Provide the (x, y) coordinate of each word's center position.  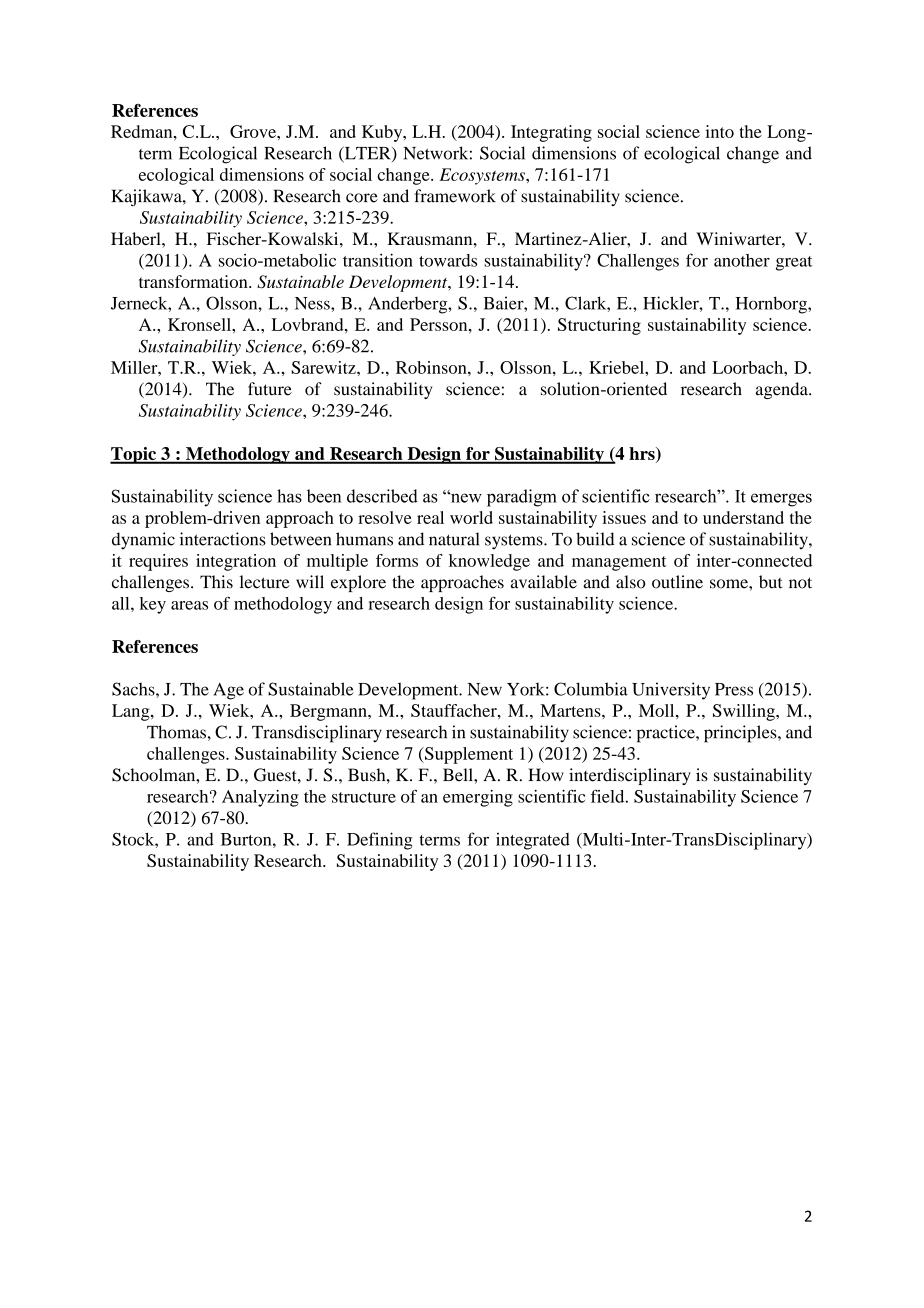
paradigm (522, 498)
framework (455, 196)
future (270, 389)
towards (448, 260)
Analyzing (260, 798)
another (742, 260)
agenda (783, 390)
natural (454, 539)
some (730, 584)
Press (734, 689)
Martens (571, 710)
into (719, 131)
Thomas (176, 732)
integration (236, 562)
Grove (254, 131)
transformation (194, 281)
